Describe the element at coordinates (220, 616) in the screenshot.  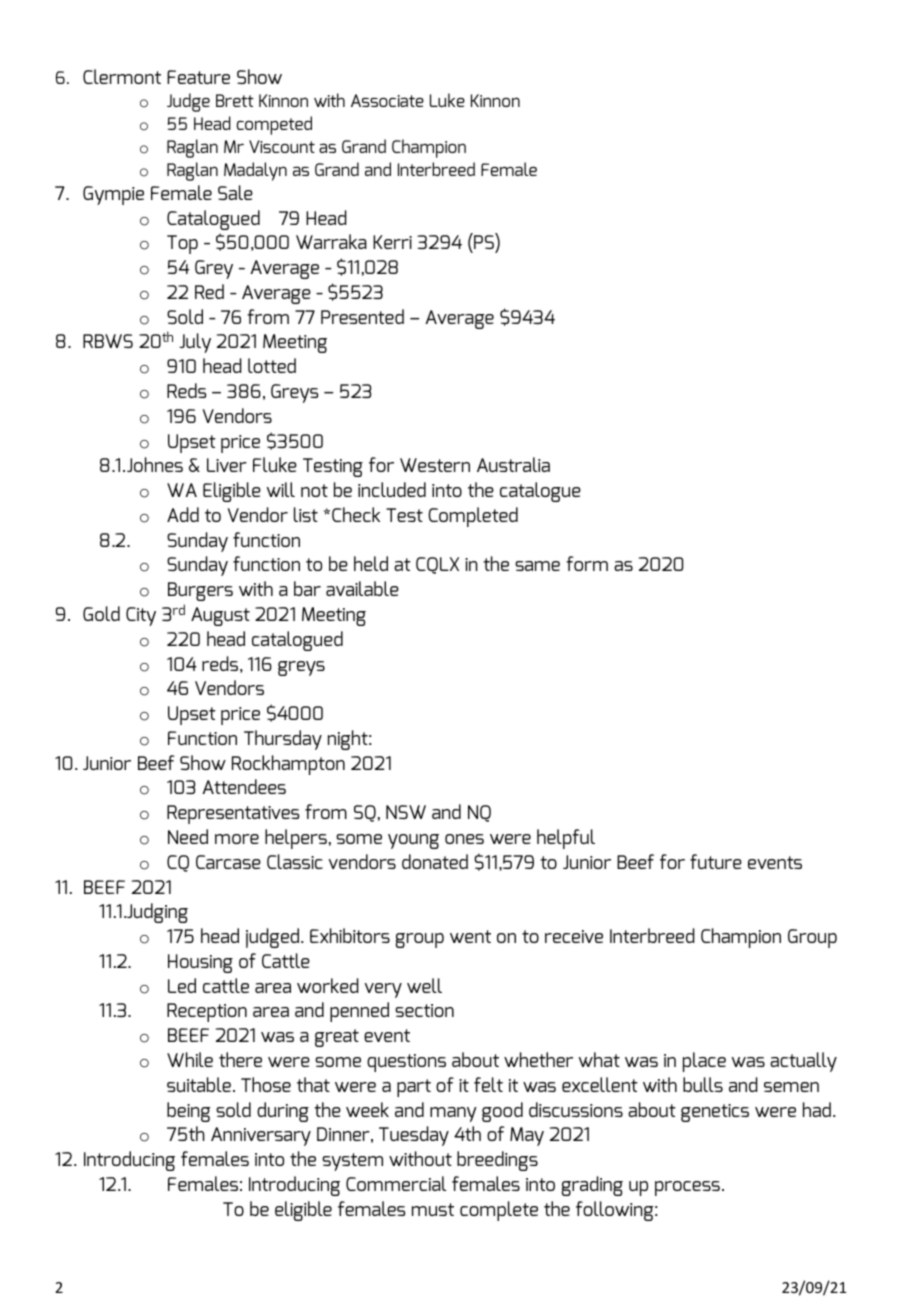
I see `August` at that location.
